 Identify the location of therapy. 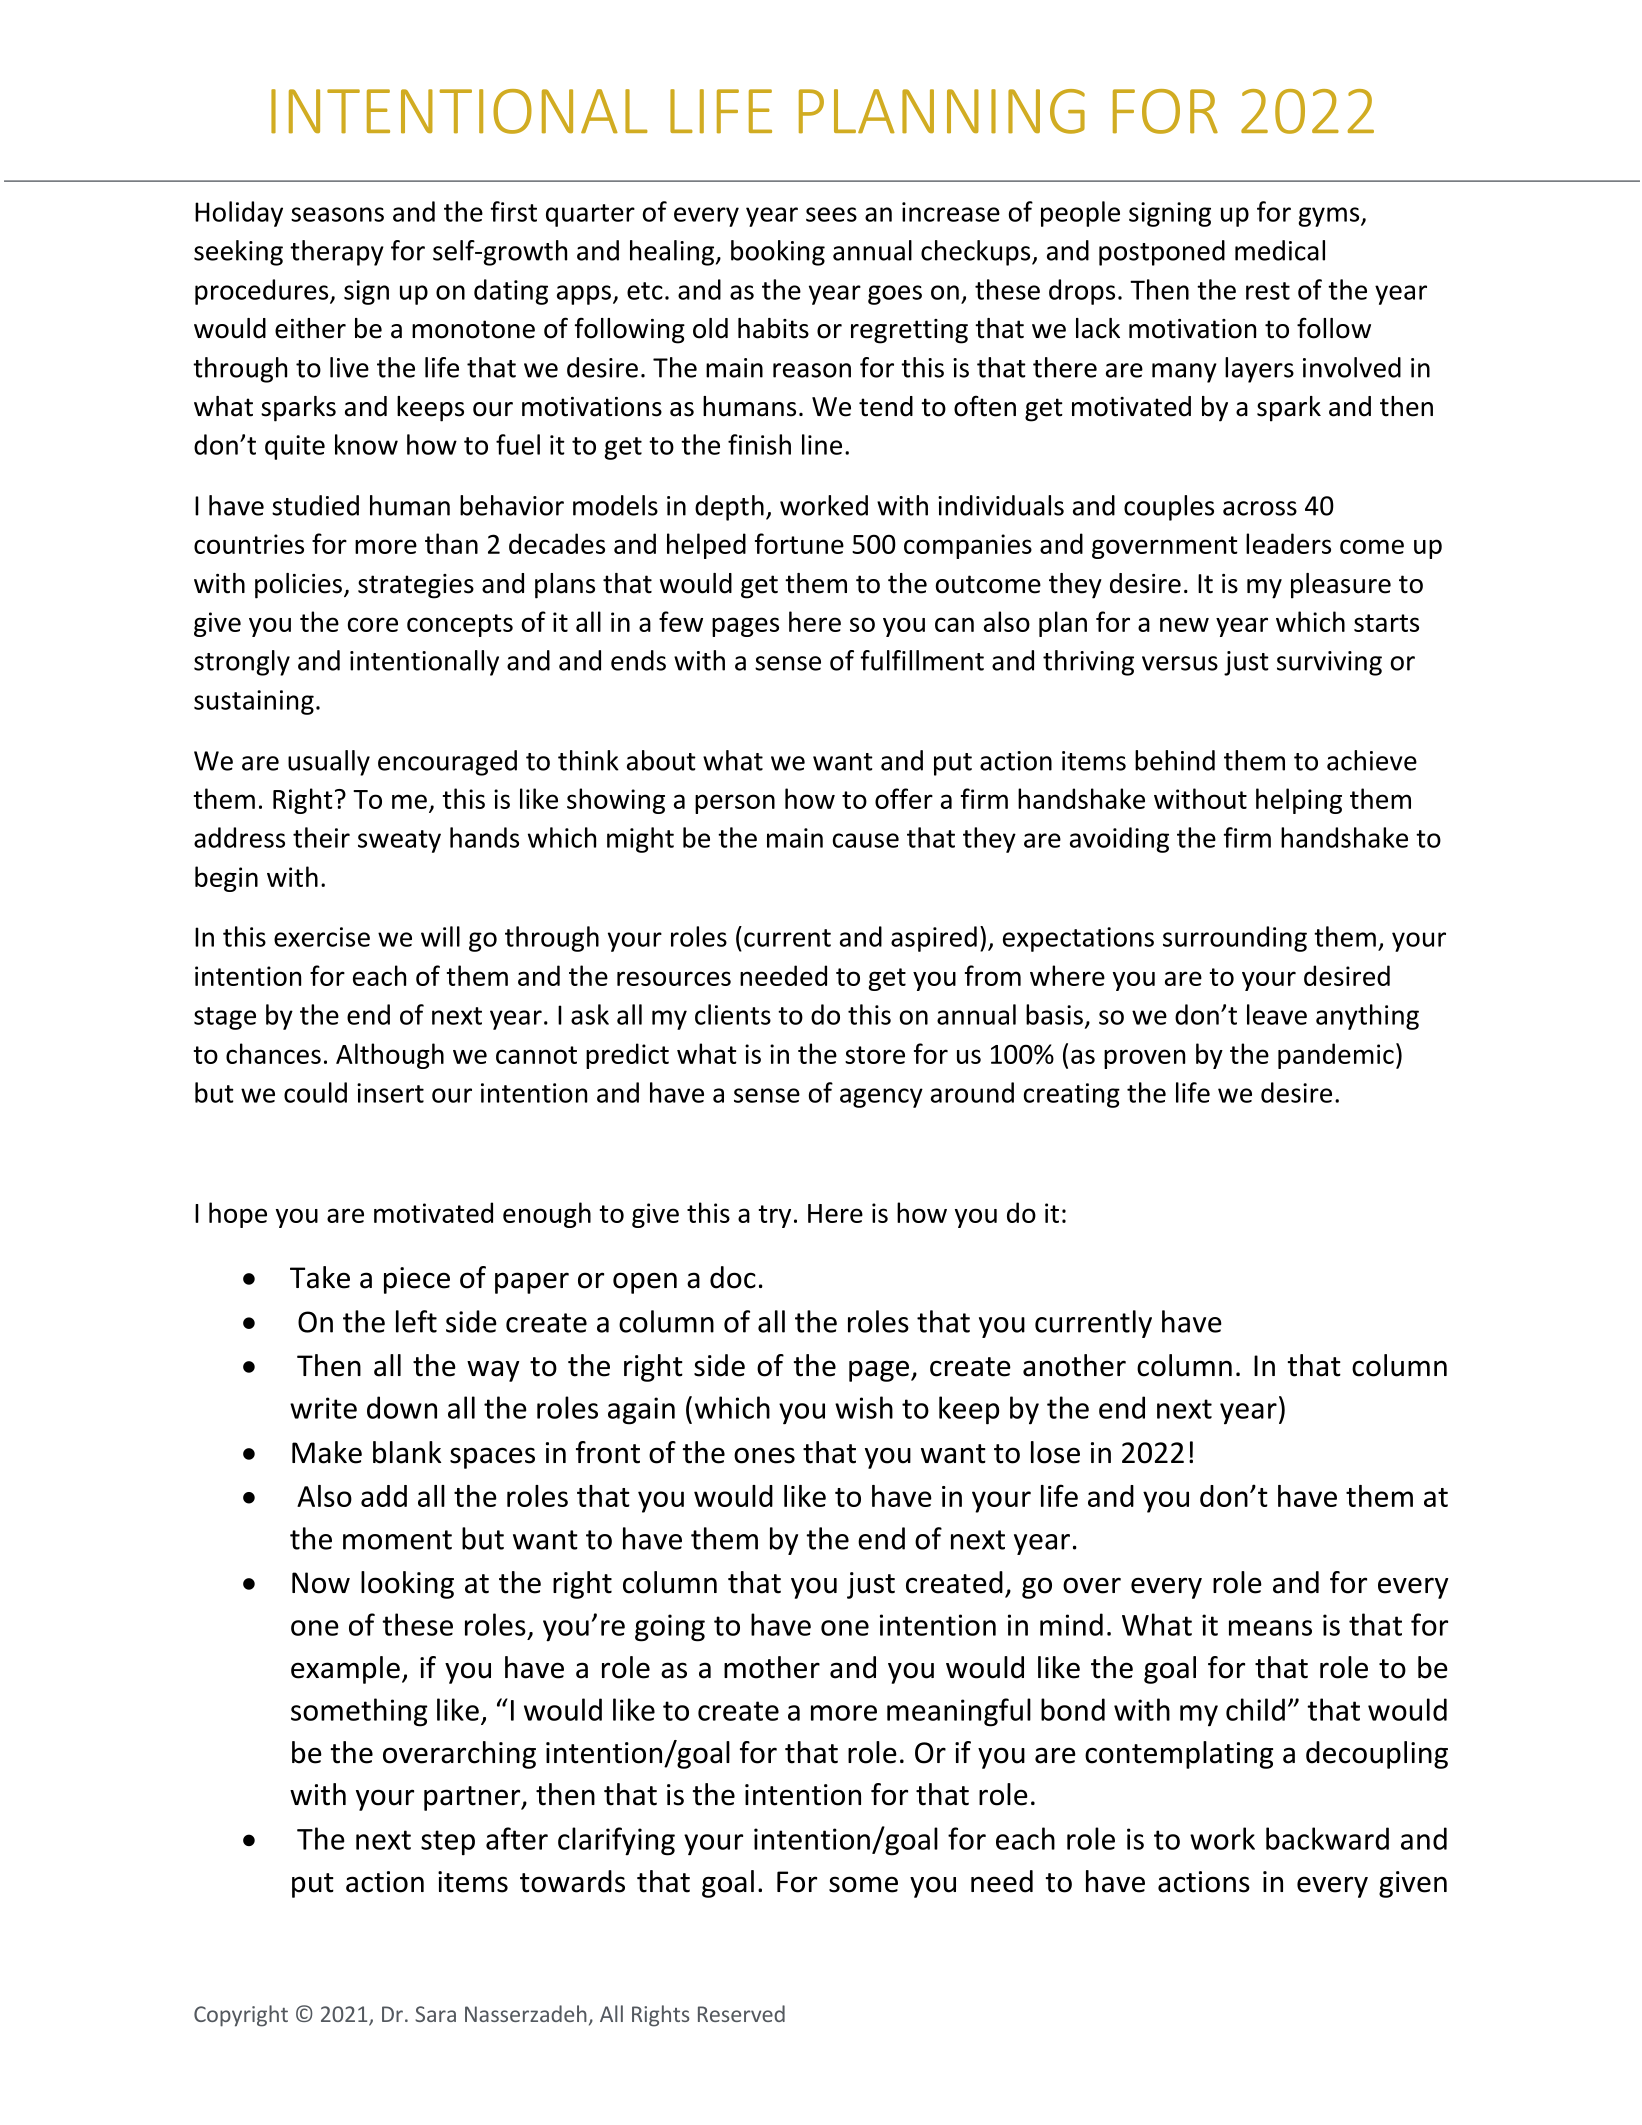
(337, 253).
